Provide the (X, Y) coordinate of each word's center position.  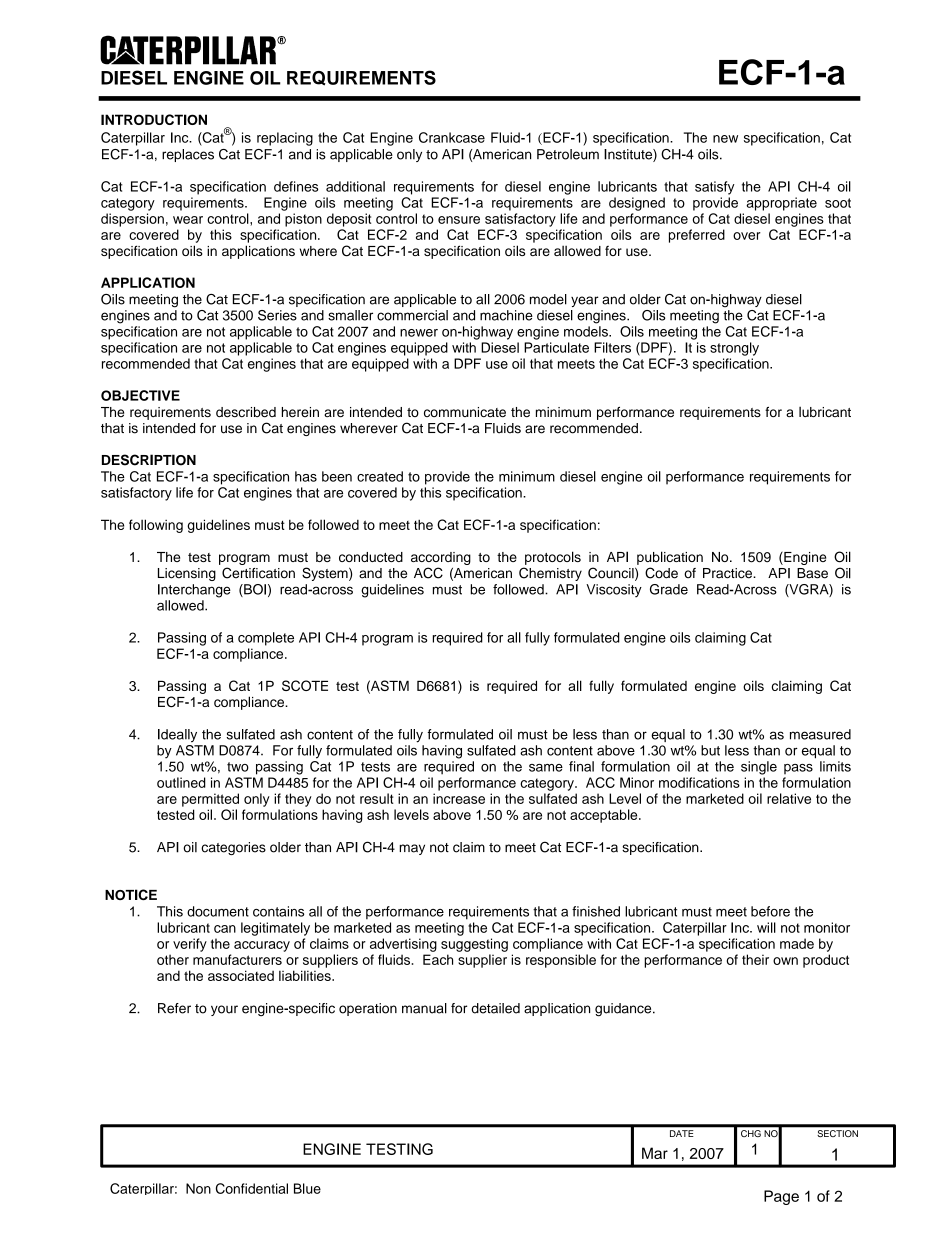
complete (266, 639)
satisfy (715, 188)
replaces (188, 155)
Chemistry (550, 574)
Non (198, 1188)
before (770, 911)
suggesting (474, 945)
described (246, 412)
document (218, 911)
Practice (728, 573)
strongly (734, 349)
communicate (465, 412)
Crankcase (452, 137)
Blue (307, 1188)
